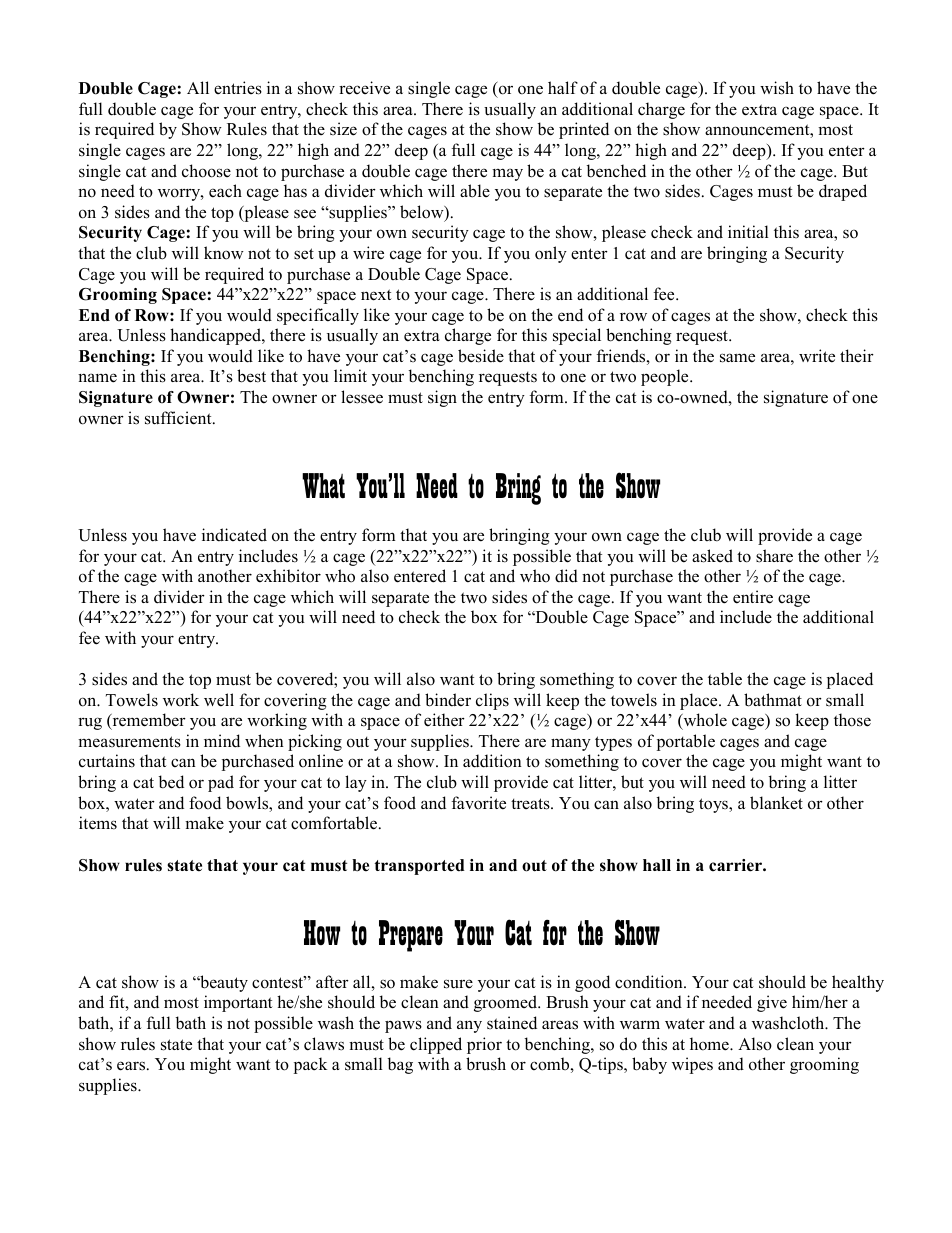 Image resolution: width=952 pixels, height=1233 pixels. What do you see at coordinates (772, 1003) in the image?
I see `give` at bounding box center [772, 1003].
